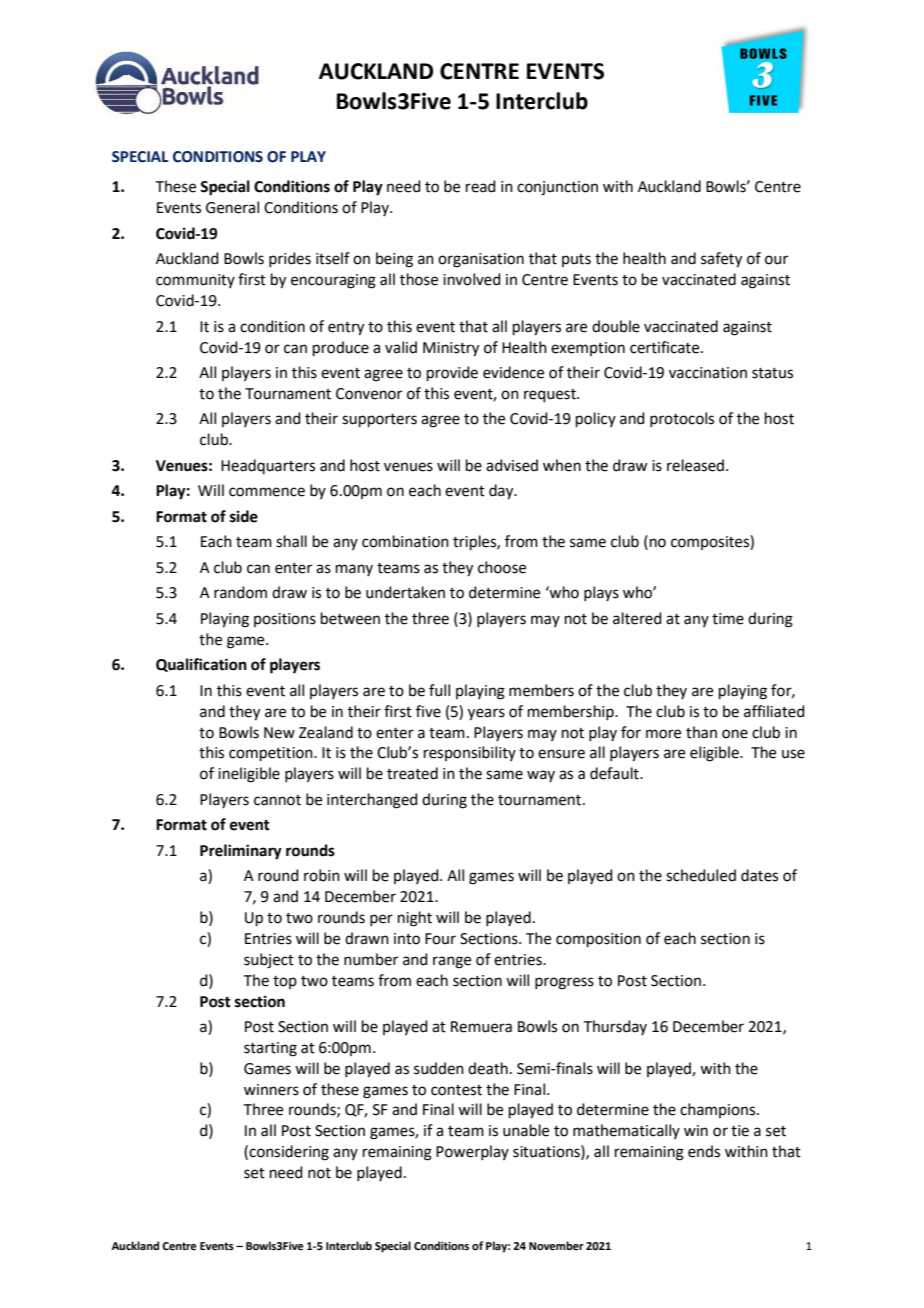 Image resolution: width=924 pixels, height=1308 pixels. What do you see at coordinates (481, 186) in the image?
I see `read` at bounding box center [481, 186].
